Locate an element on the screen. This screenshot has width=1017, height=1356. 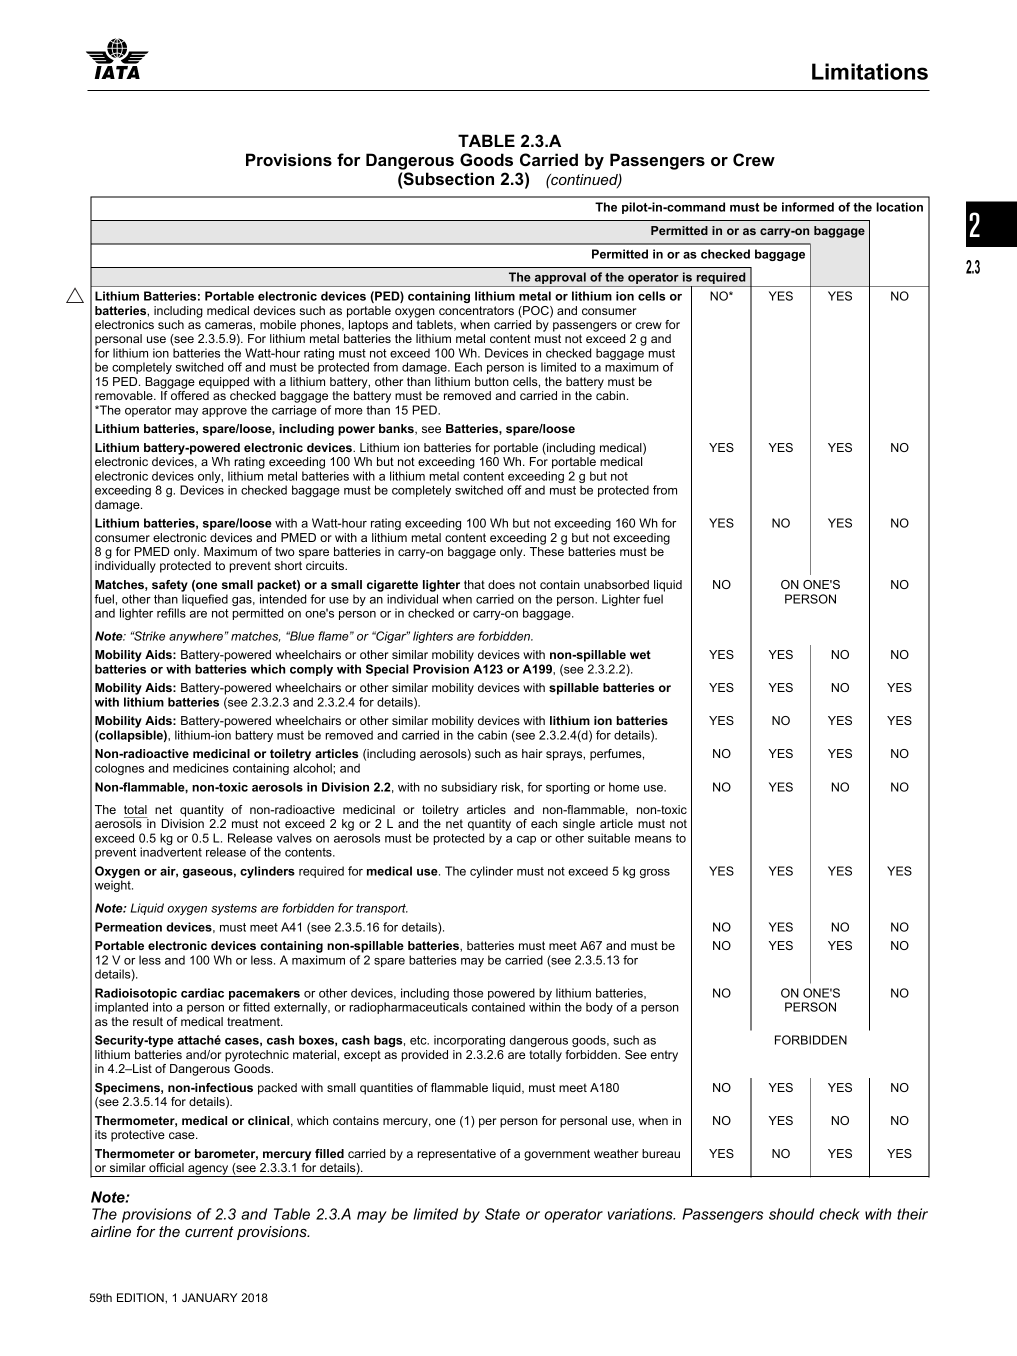
Special is located at coordinates (387, 670).
